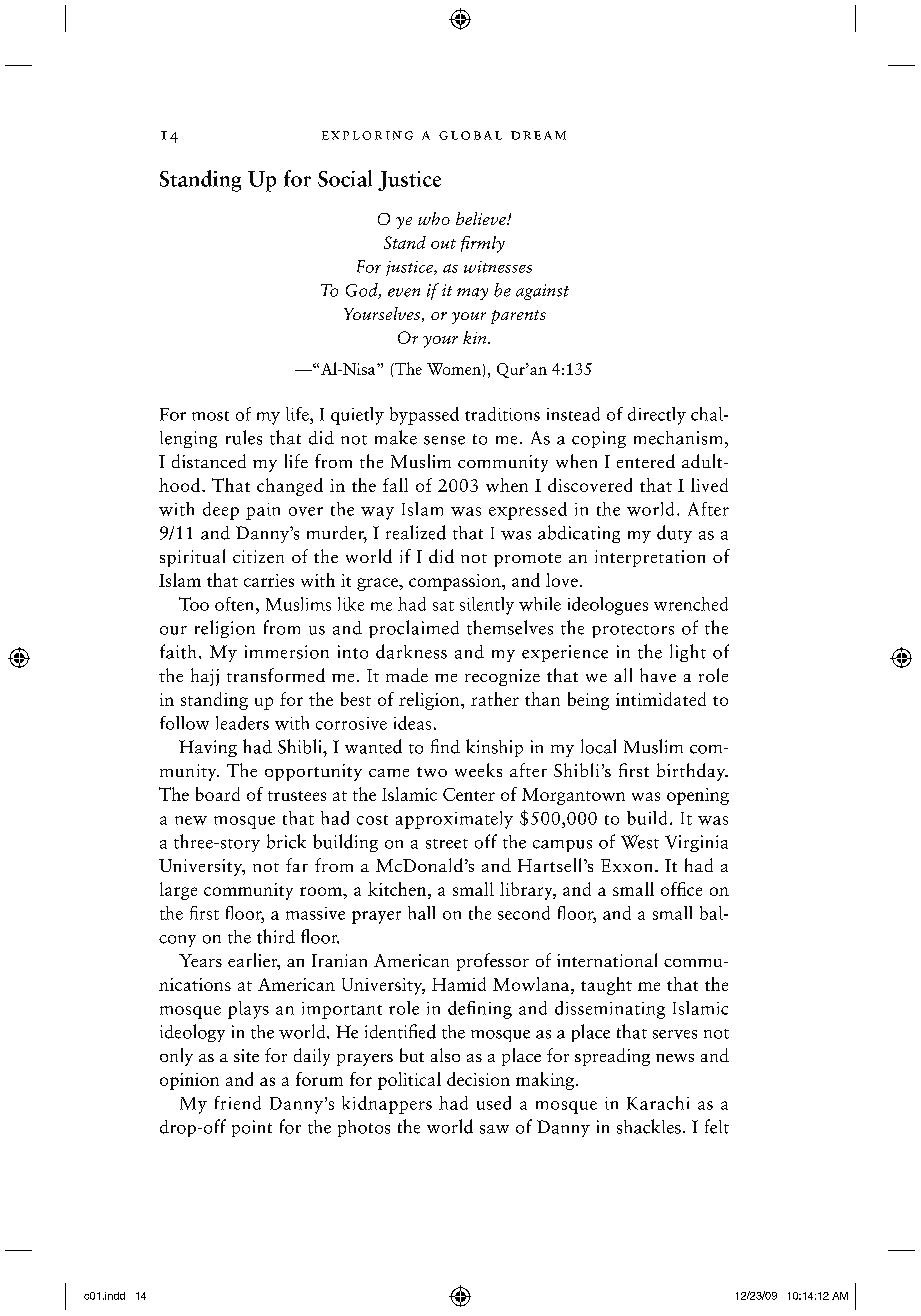 This page has height=1316, width=921. What do you see at coordinates (238, 1103) in the page?
I see `friend` at bounding box center [238, 1103].
